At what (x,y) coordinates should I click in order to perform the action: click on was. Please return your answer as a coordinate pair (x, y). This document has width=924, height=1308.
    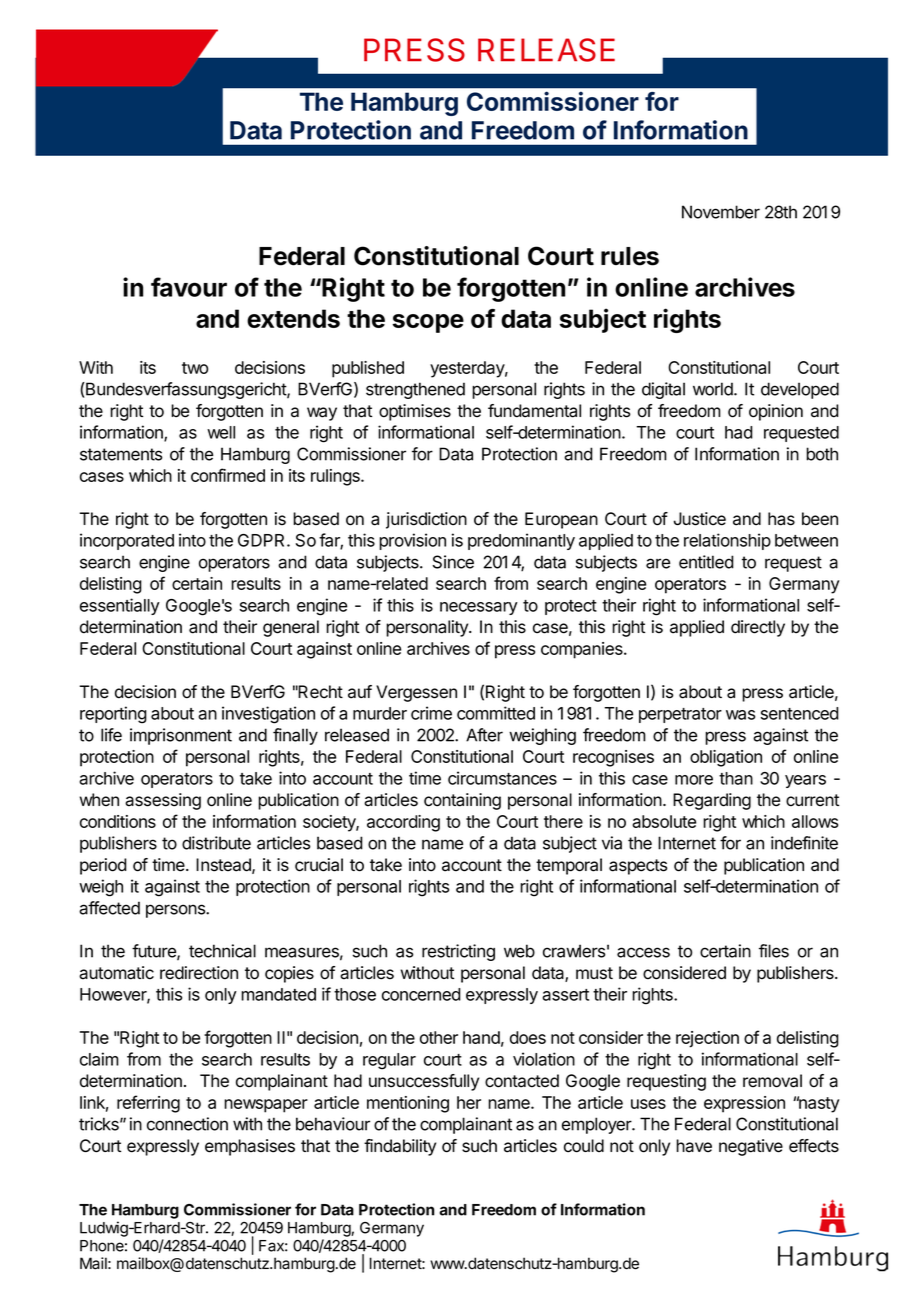
    Looking at the image, I should click on (740, 715).
